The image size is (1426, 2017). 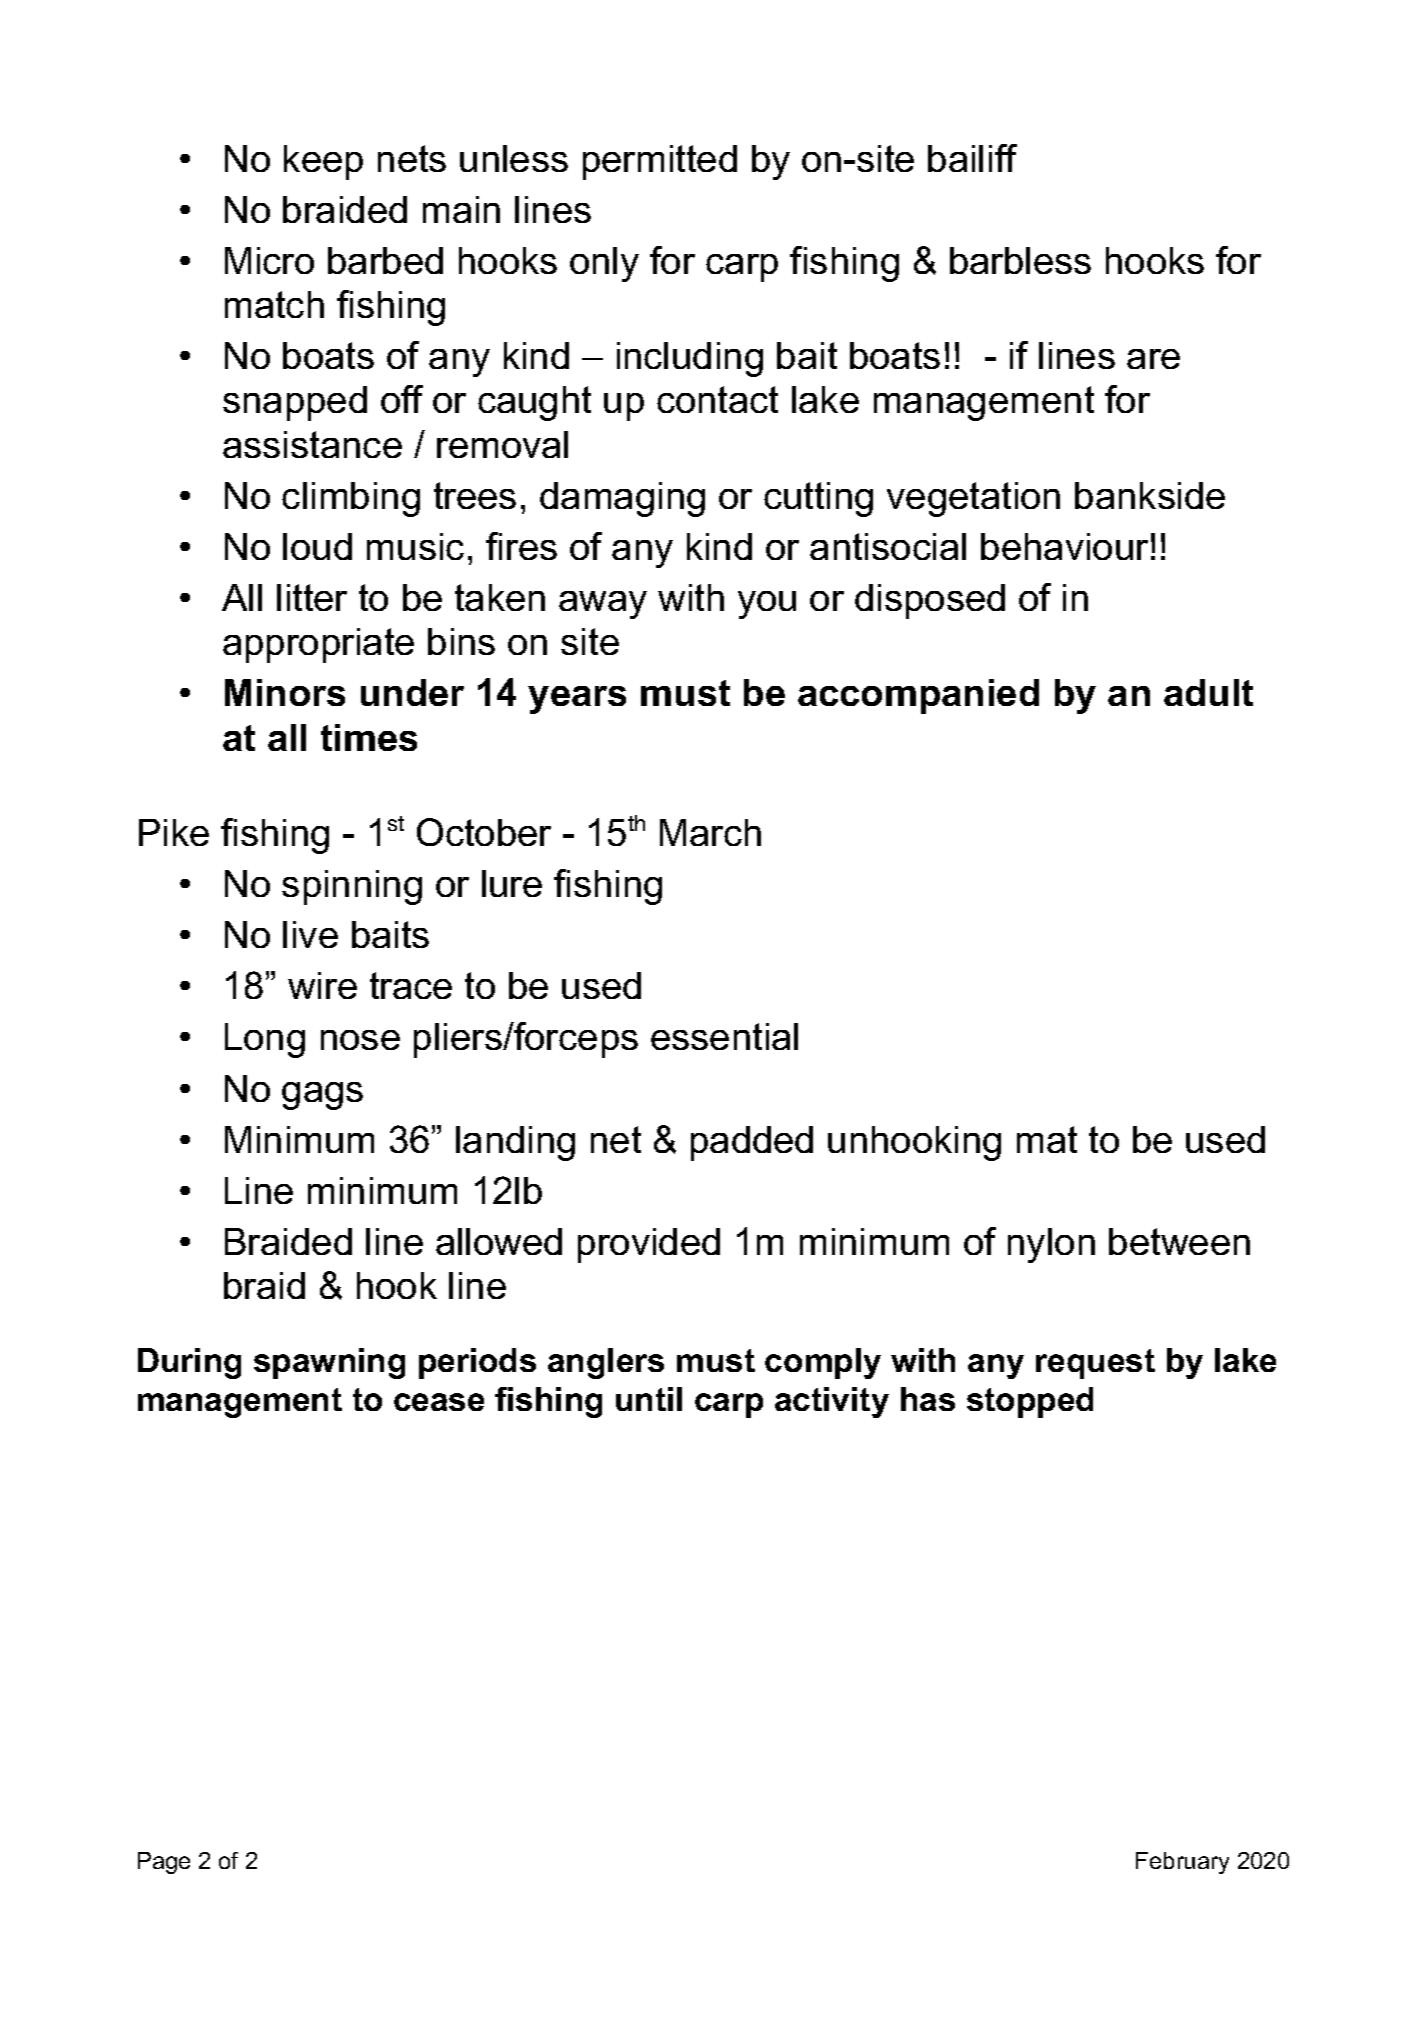 I want to click on bailiff, so click(x=972, y=158).
